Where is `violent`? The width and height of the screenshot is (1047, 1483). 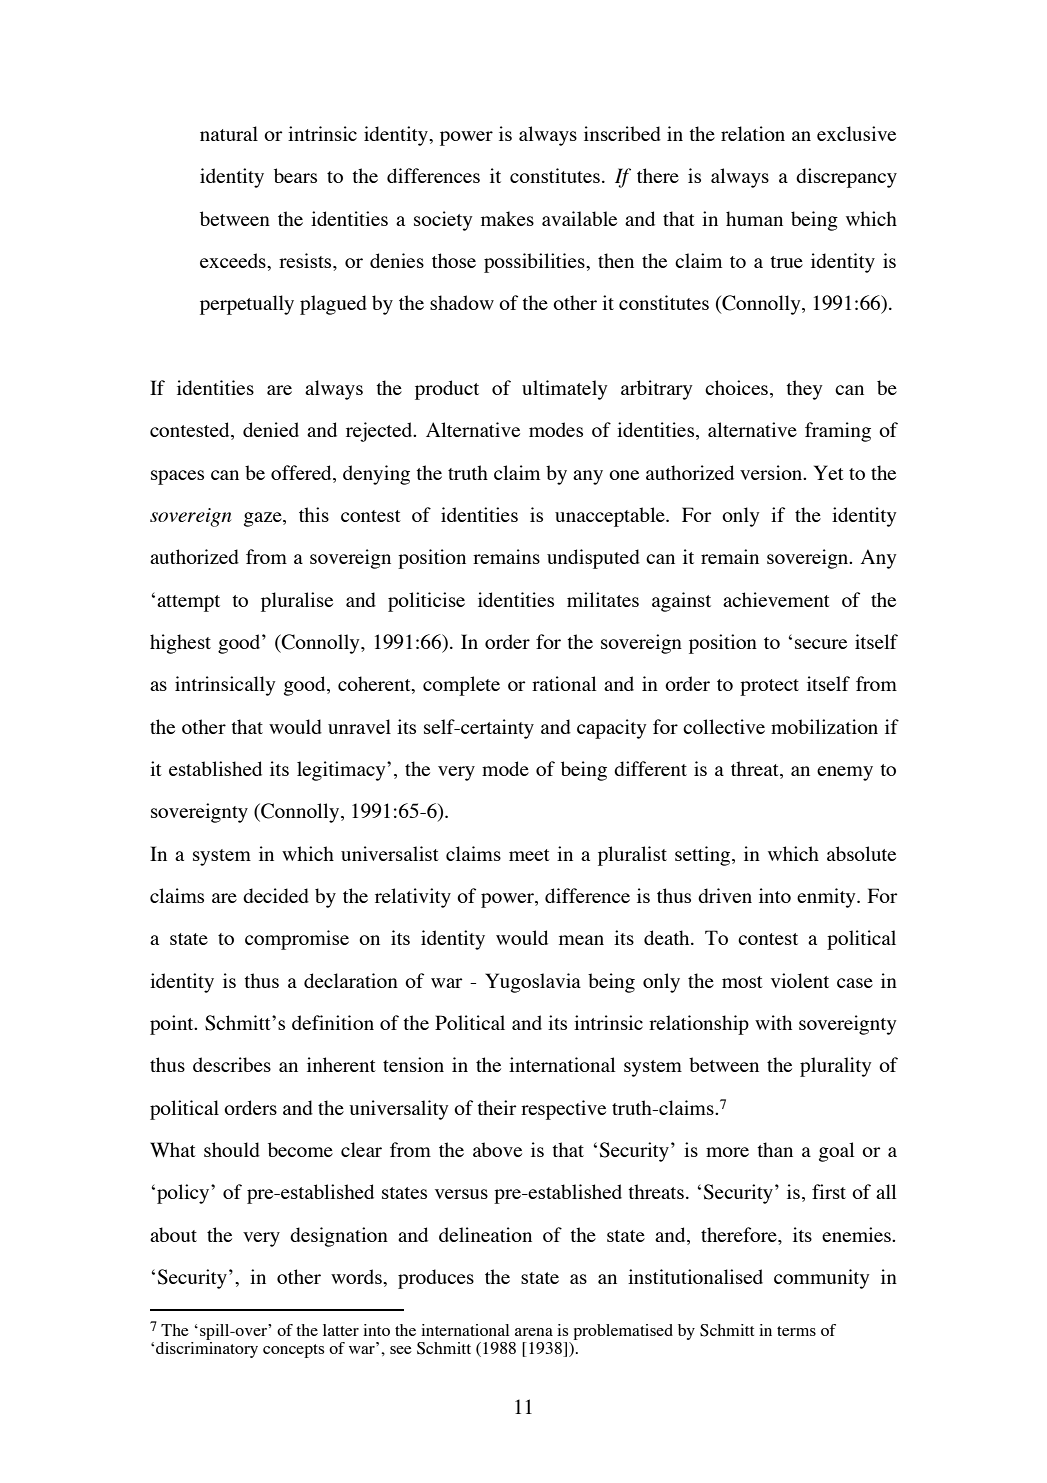
violent is located at coordinates (800, 980).
